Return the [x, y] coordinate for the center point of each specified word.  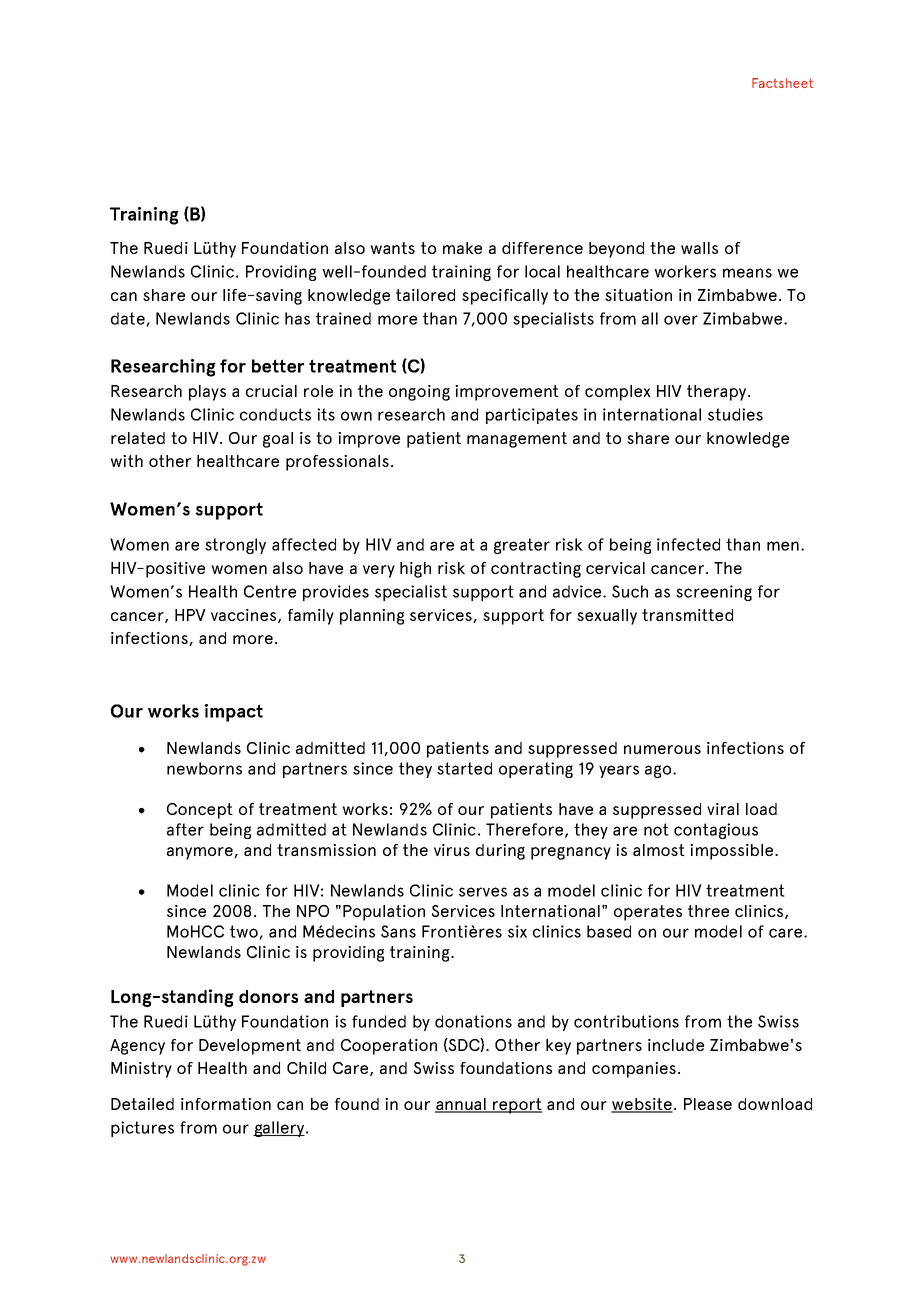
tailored [425, 295]
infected [688, 544]
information [226, 1104]
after [185, 829]
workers [685, 271]
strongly [235, 546]
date [129, 319]
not [656, 829]
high [415, 570]
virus [452, 850]
